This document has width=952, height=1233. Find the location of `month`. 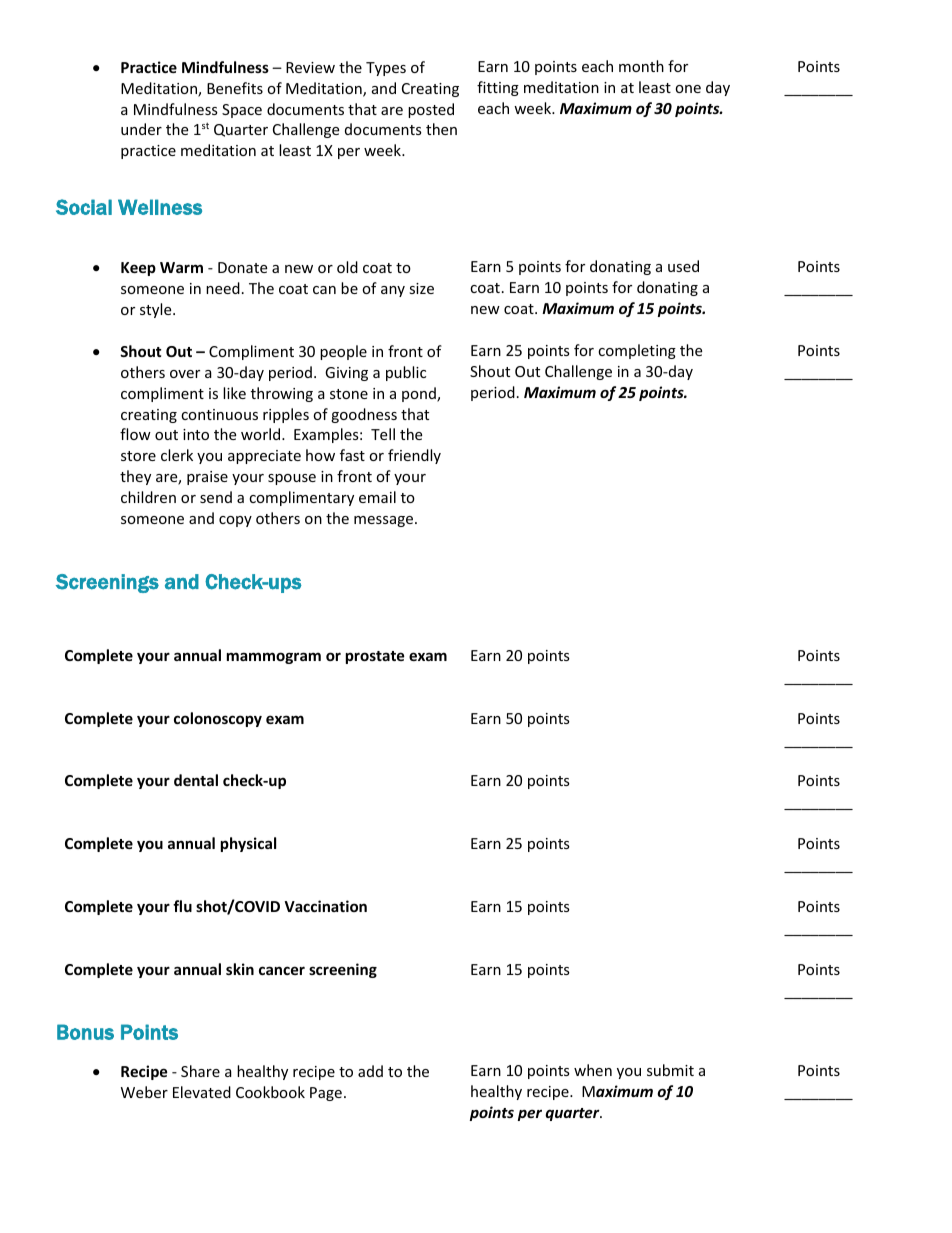

month is located at coordinates (641, 66).
